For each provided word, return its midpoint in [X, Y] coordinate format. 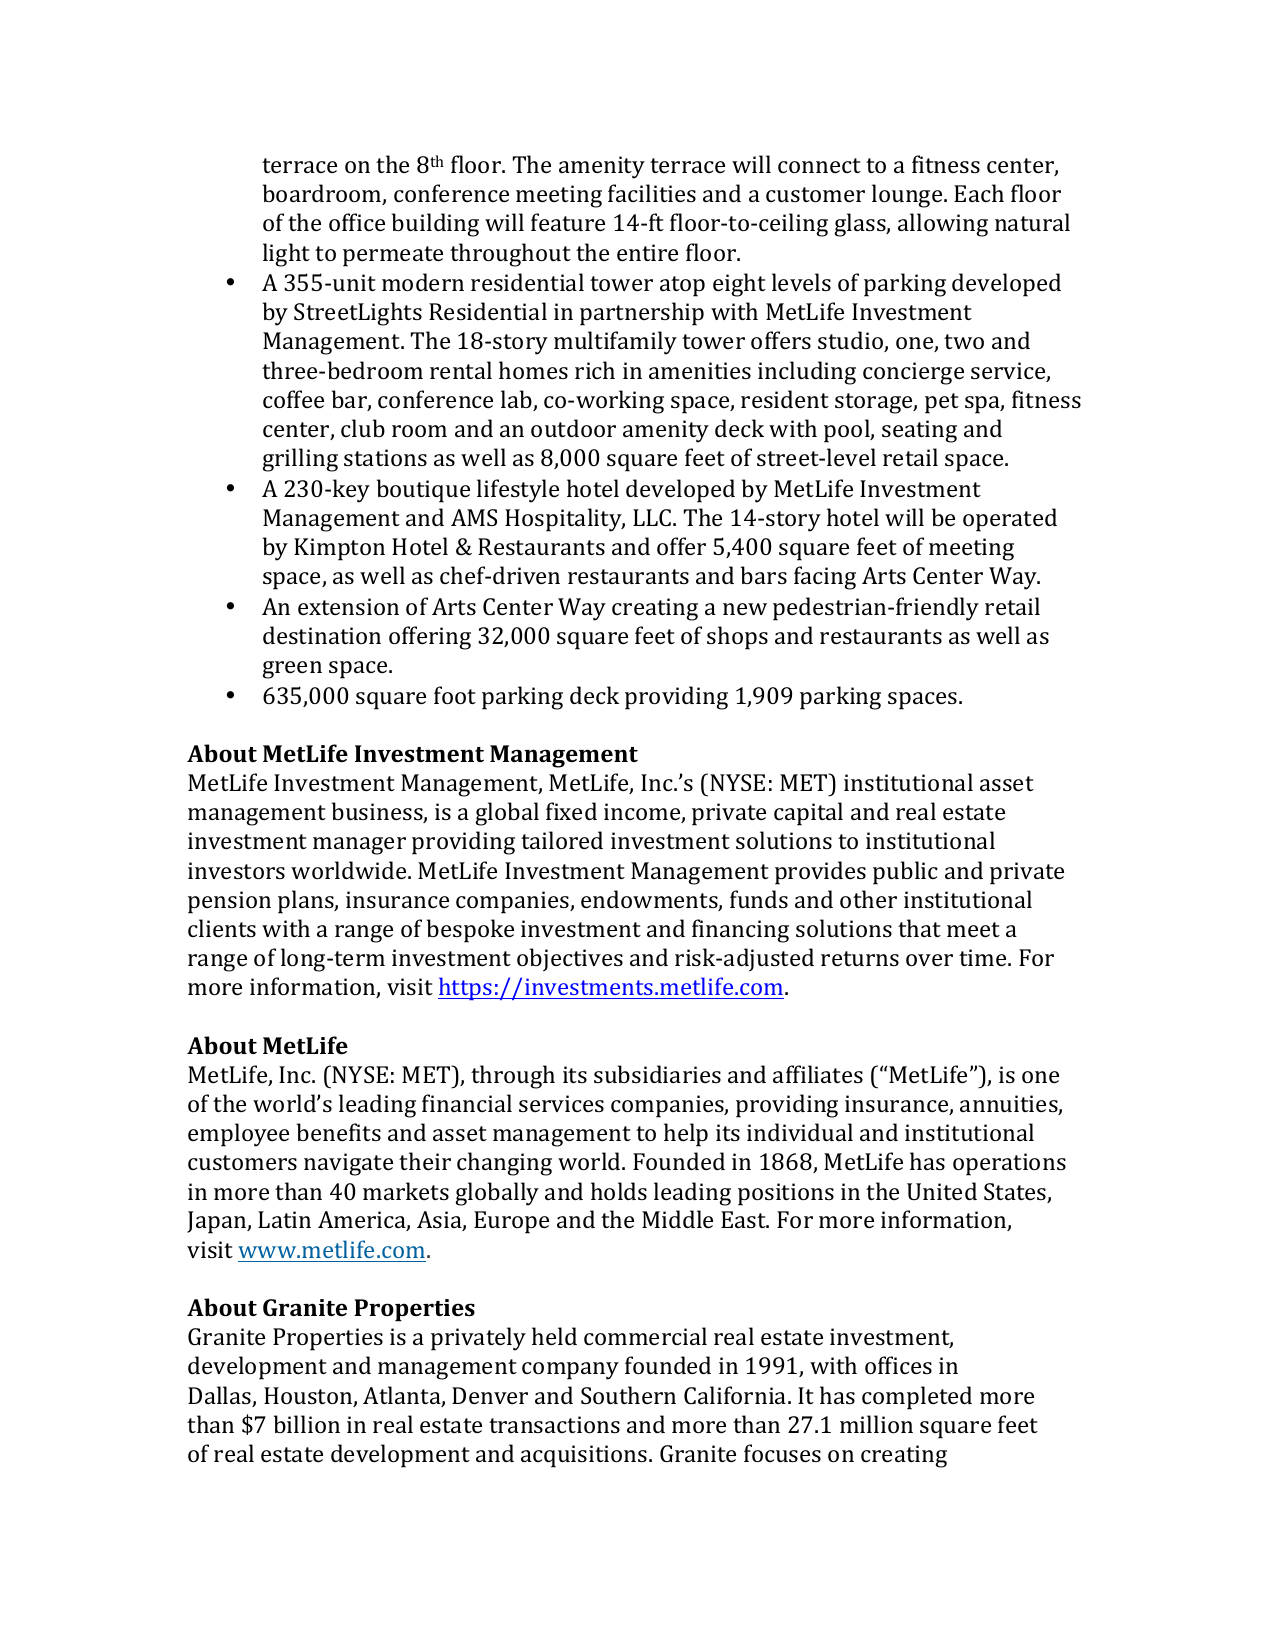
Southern [628, 1395]
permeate [393, 256]
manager [359, 846]
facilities [652, 193]
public [905, 873]
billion [307, 1424]
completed [917, 1398]
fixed [571, 811]
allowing [943, 225]
